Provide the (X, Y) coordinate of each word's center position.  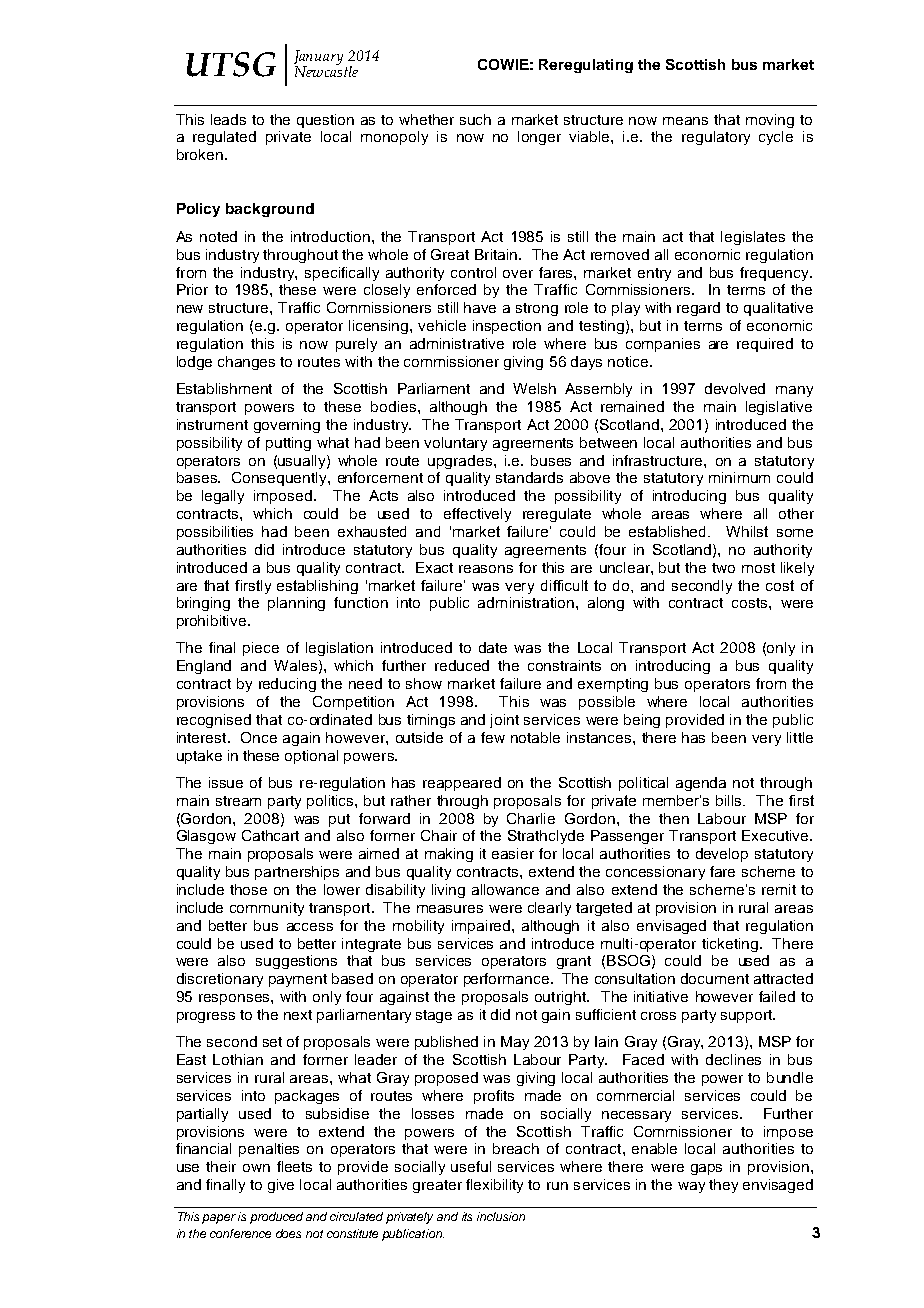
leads (228, 119)
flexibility (494, 1186)
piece (261, 649)
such (475, 119)
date (493, 647)
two (723, 568)
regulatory (716, 138)
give (281, 1186)
